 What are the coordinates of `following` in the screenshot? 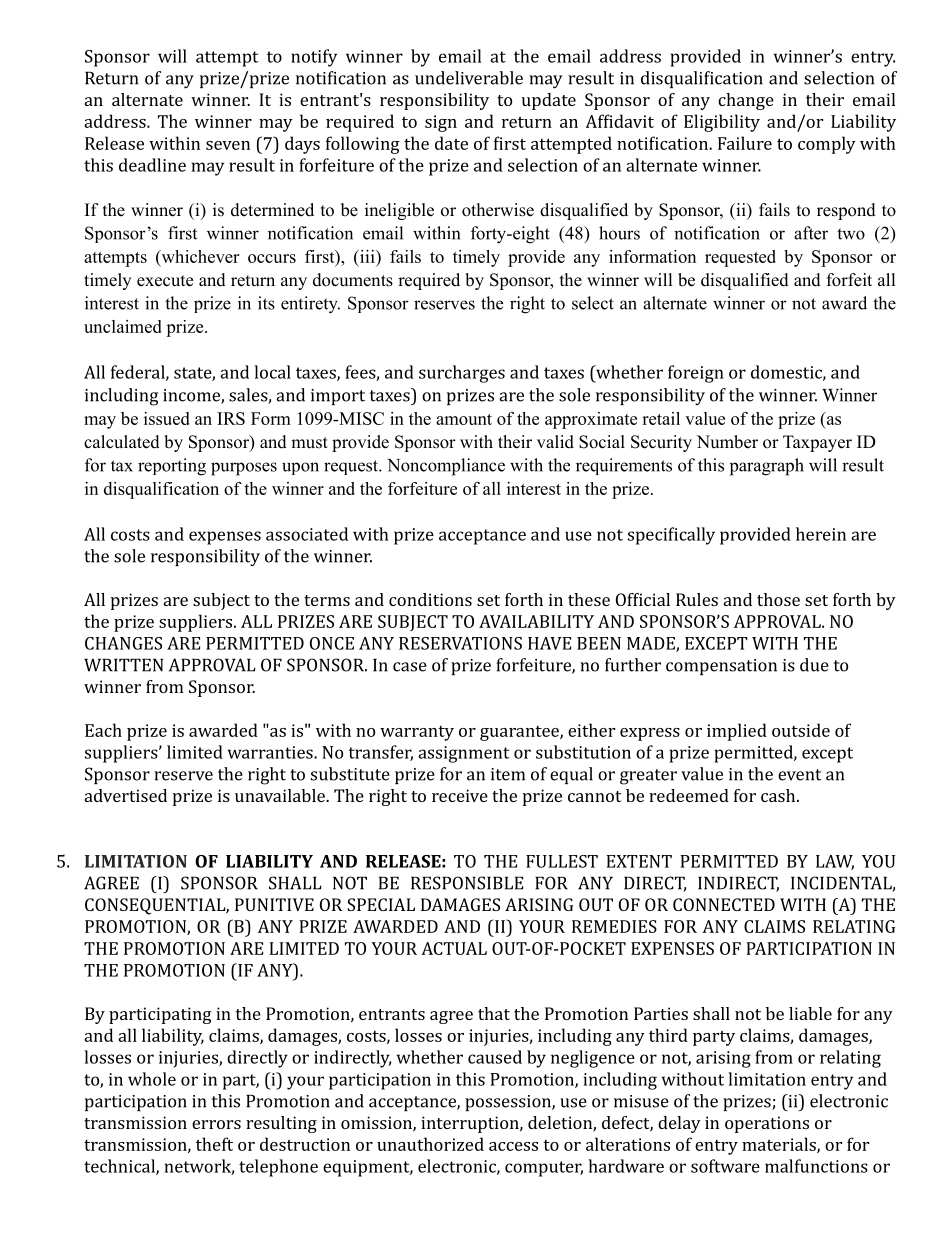 It's located at (363, 145).
